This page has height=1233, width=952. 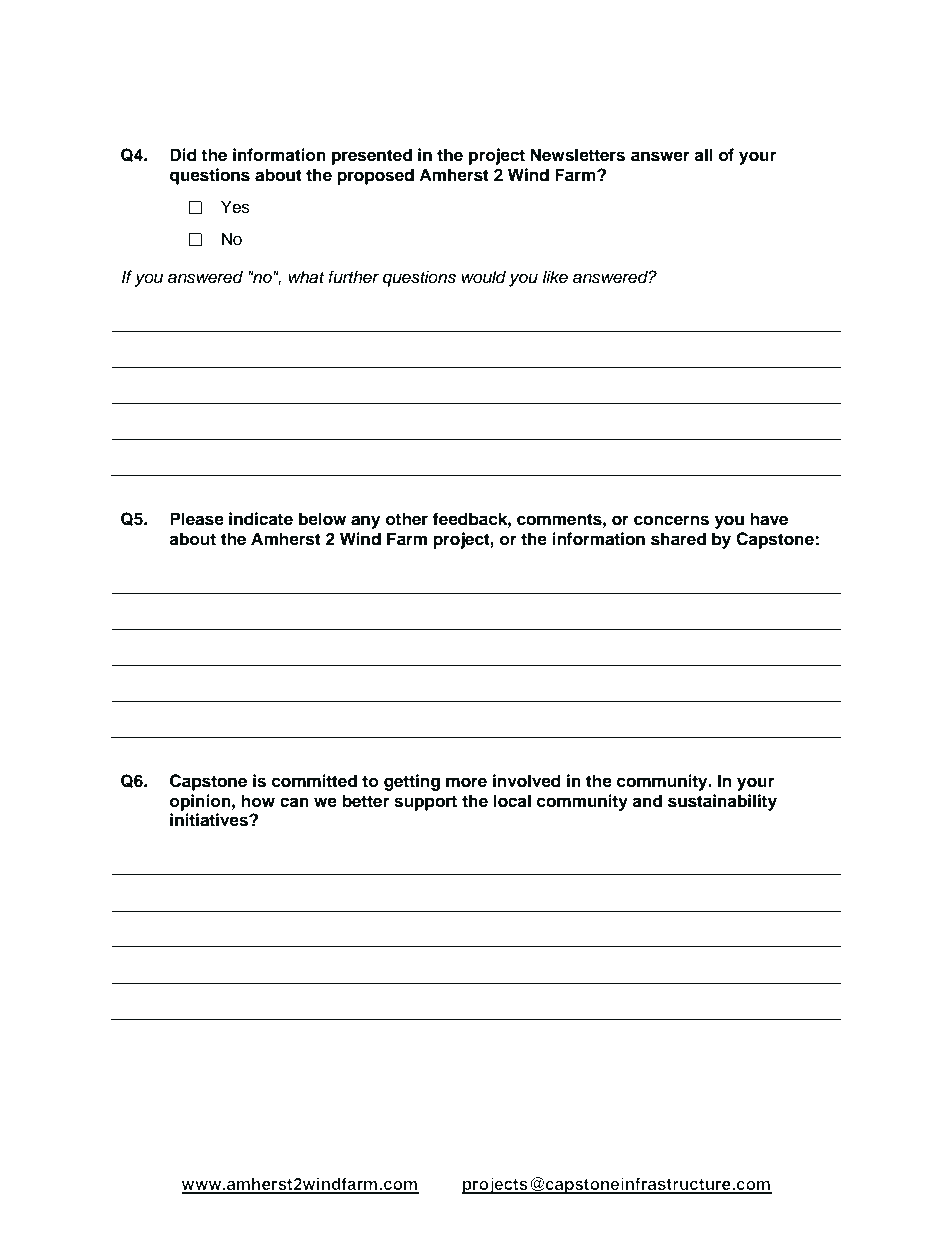 What do you see at coordinates (258, 801) in the page?
I see `how` at bounding box center [258, 801].
